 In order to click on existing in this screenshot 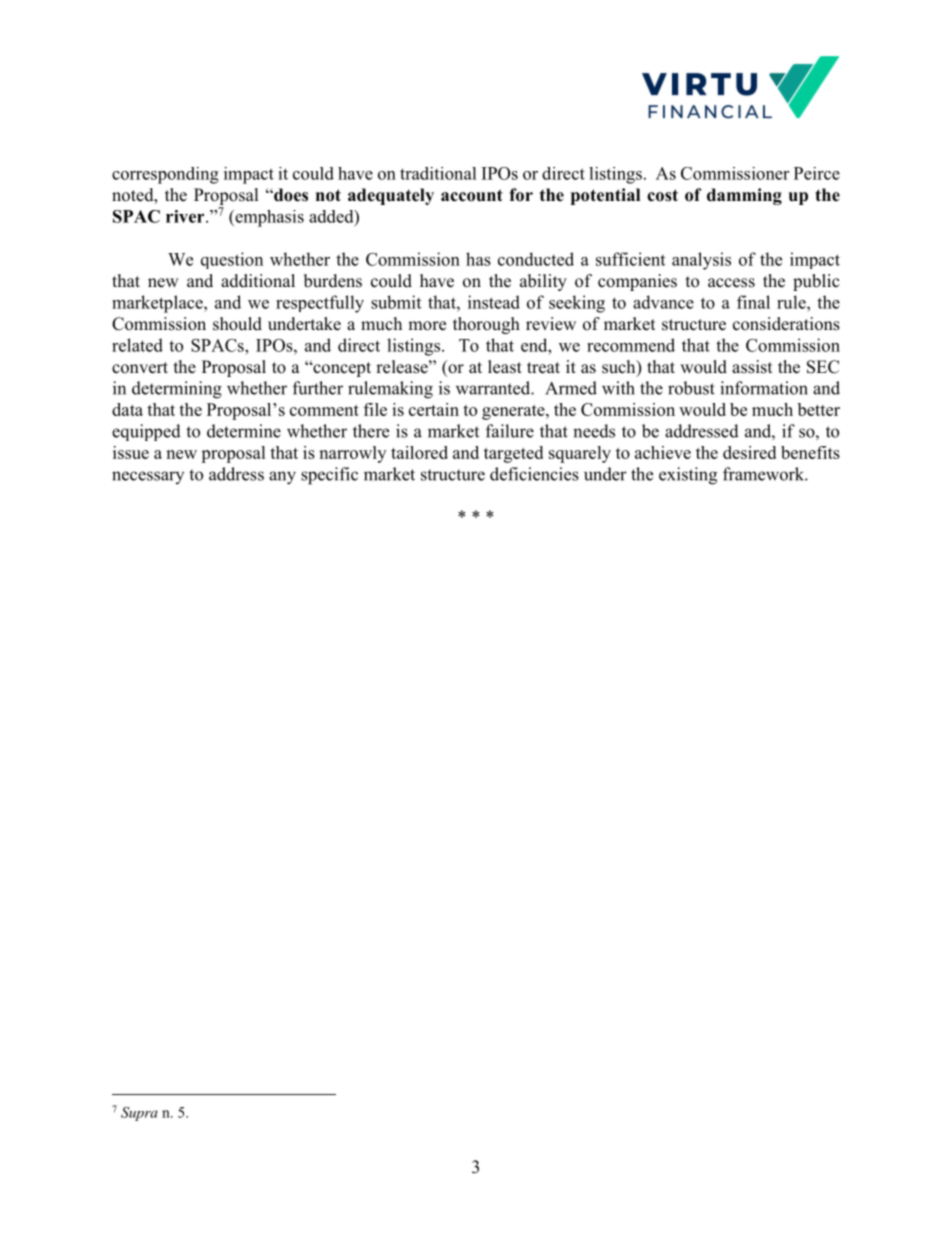, I will do `click(688, 476)`.
